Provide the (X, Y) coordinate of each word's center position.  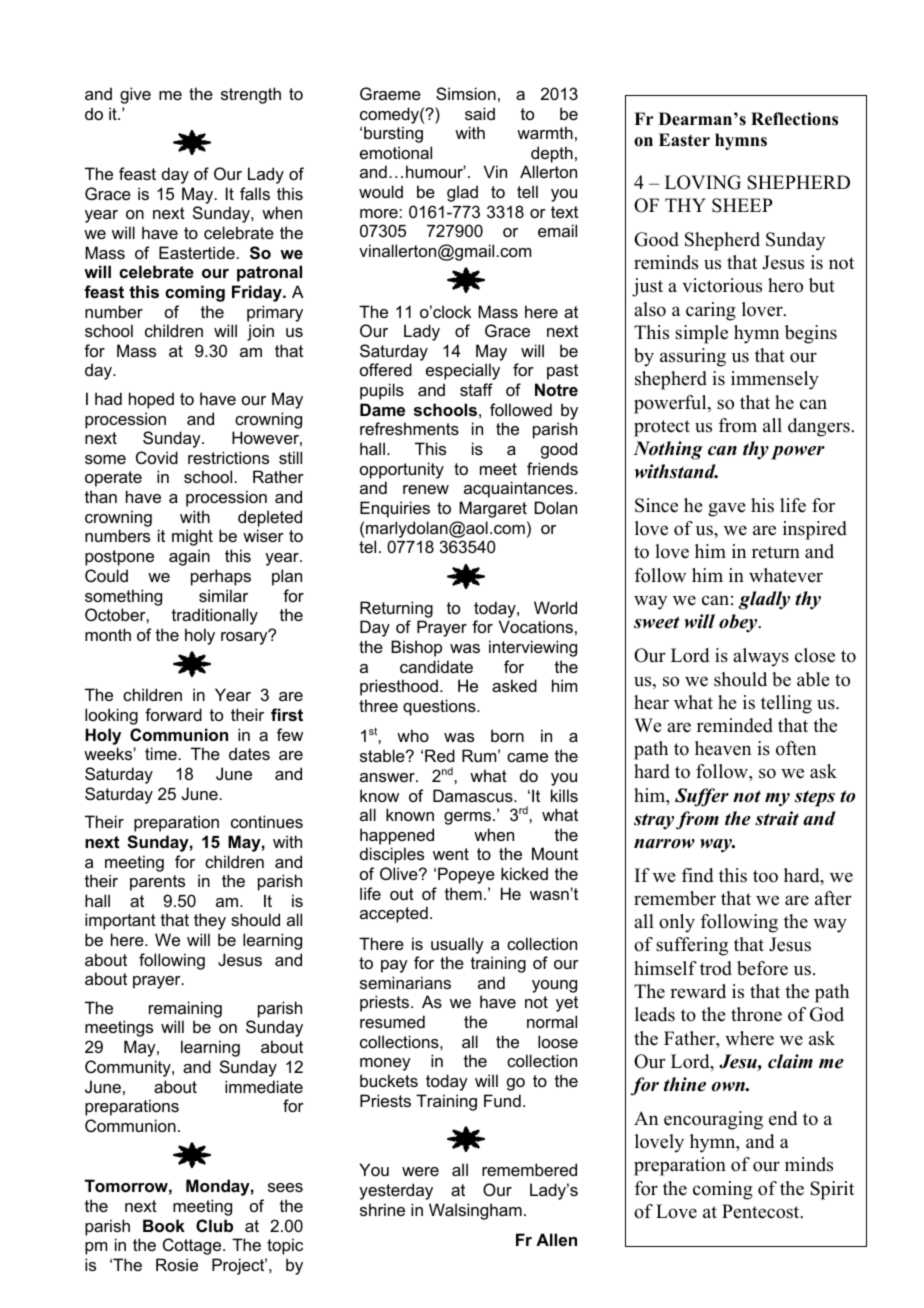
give (135, 95)
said (480, 113)
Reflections (794, 119)
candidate (436, 666)
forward (173, 714)
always (761, 657)
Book (164, 1225)
